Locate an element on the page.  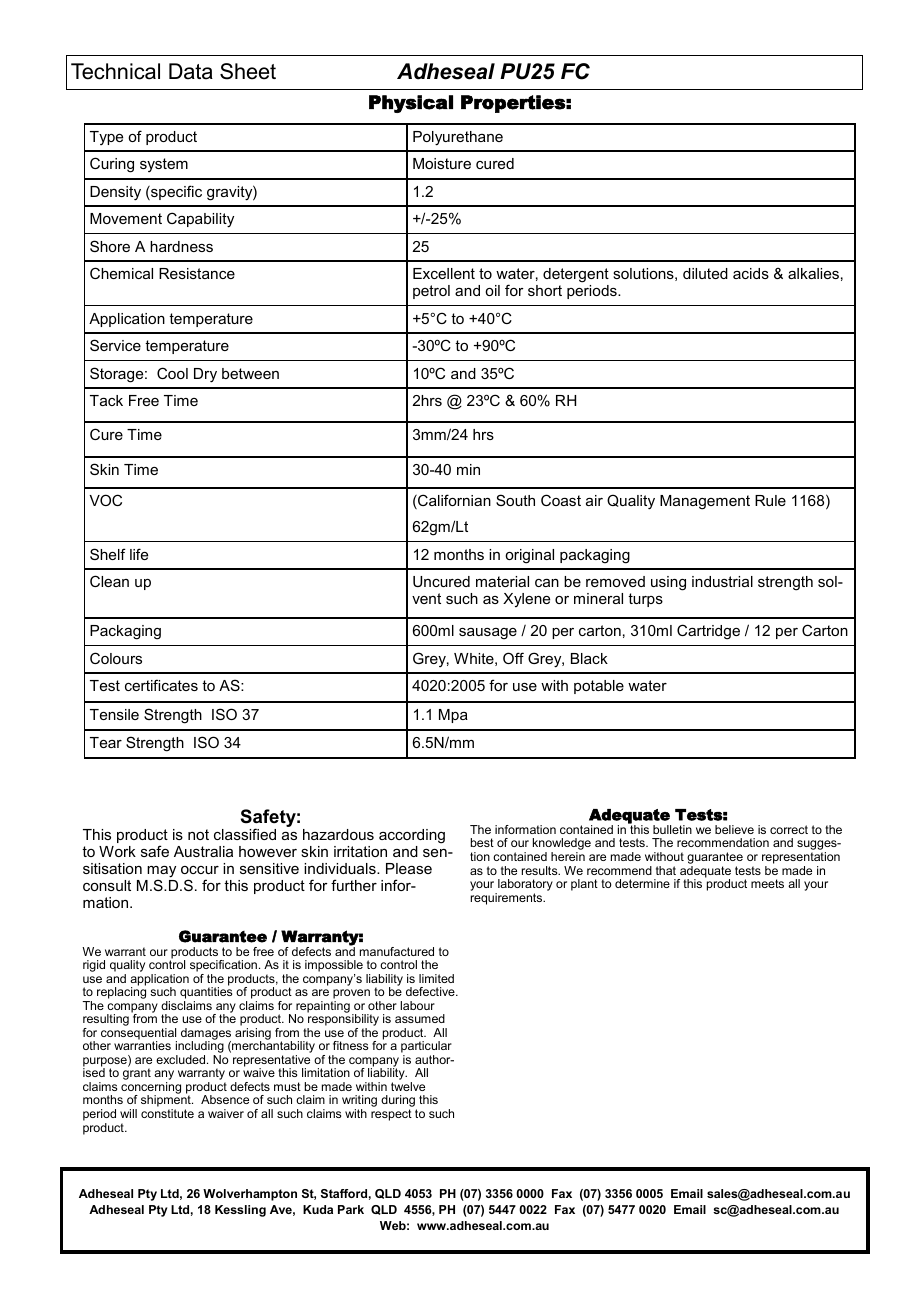
Data is located at coordinates (191, 71).
